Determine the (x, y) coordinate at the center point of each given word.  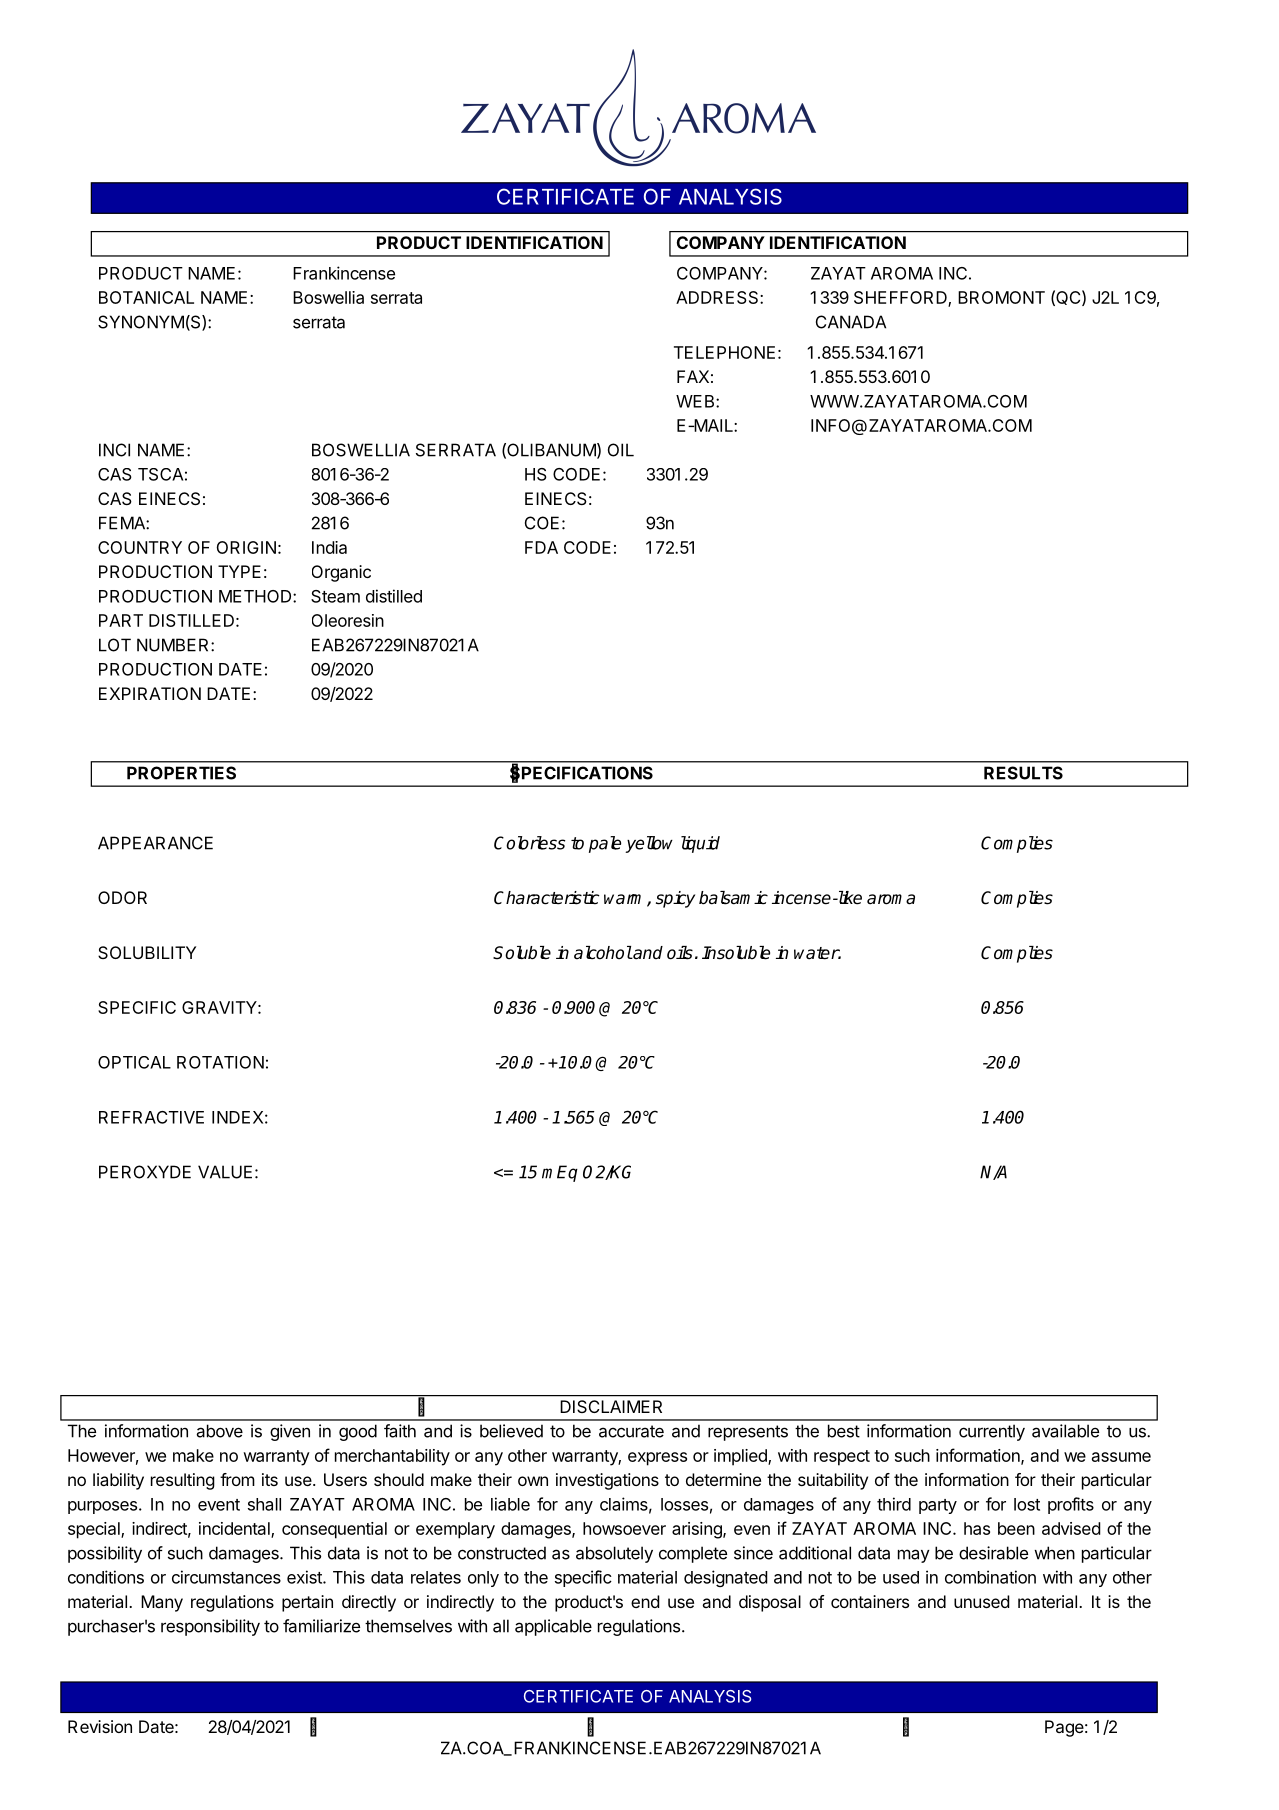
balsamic (733, 898)
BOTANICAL (146, 297)
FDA (541, 547)
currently (992, 1432)
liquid (700, 844)
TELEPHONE (724, 352)
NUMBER (174, 645)
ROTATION (220, 1062)
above (219, 1431)
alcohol (603, 953)
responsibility (210, 1627)
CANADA (851, 322)
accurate (631, 1431)
